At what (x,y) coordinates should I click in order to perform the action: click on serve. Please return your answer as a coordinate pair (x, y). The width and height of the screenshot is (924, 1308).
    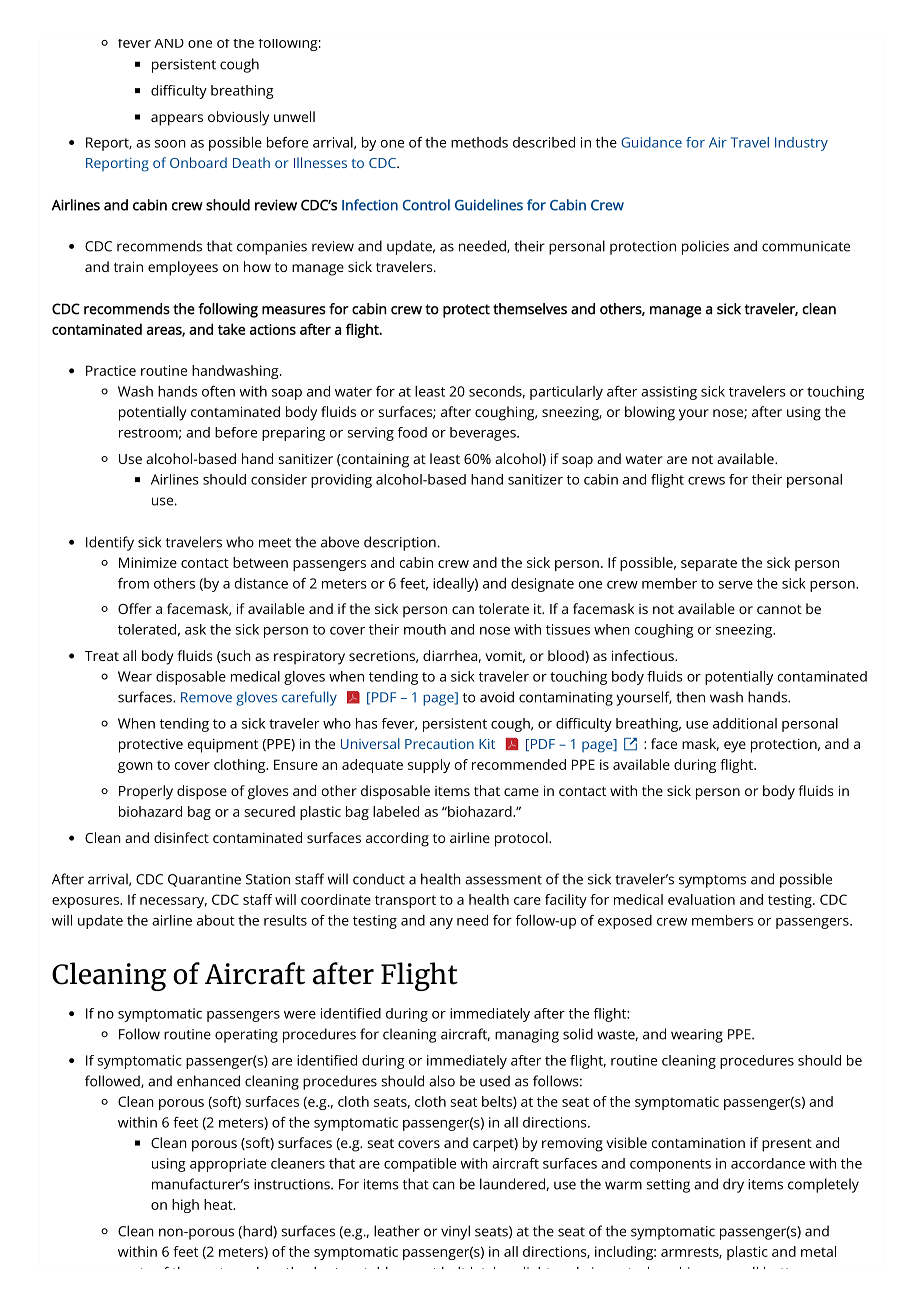
    Looking at the image, I should click on (735, 585).
